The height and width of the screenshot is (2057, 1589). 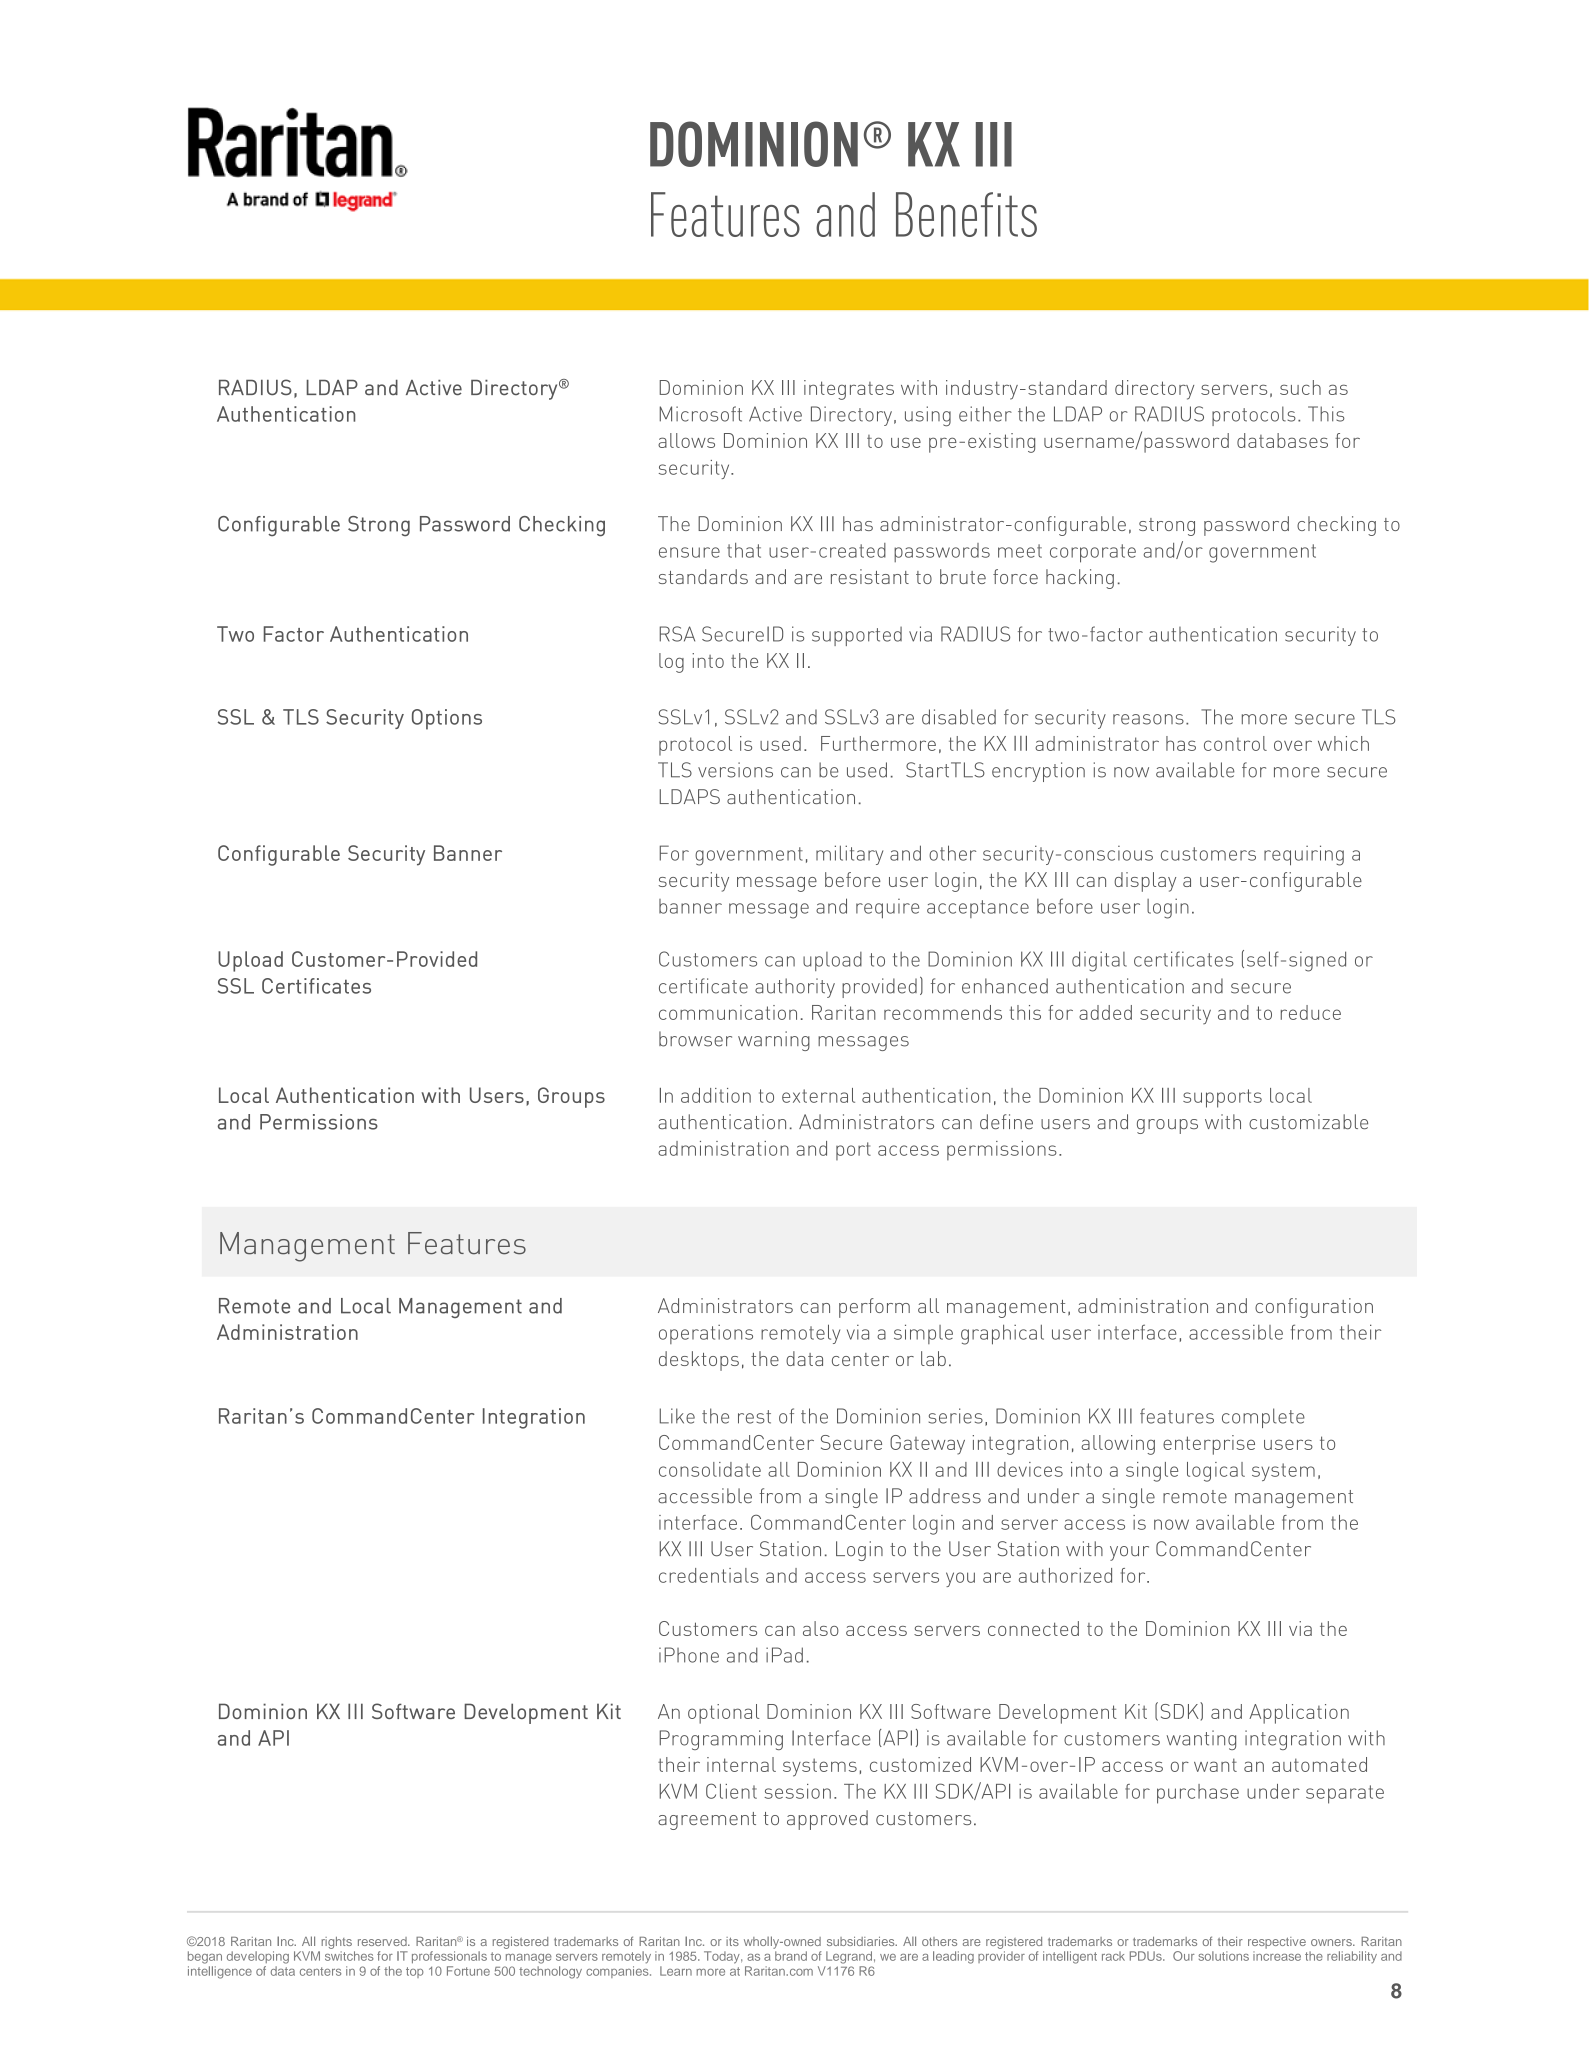 I want to click on Options, so click(x=447, y=719).
